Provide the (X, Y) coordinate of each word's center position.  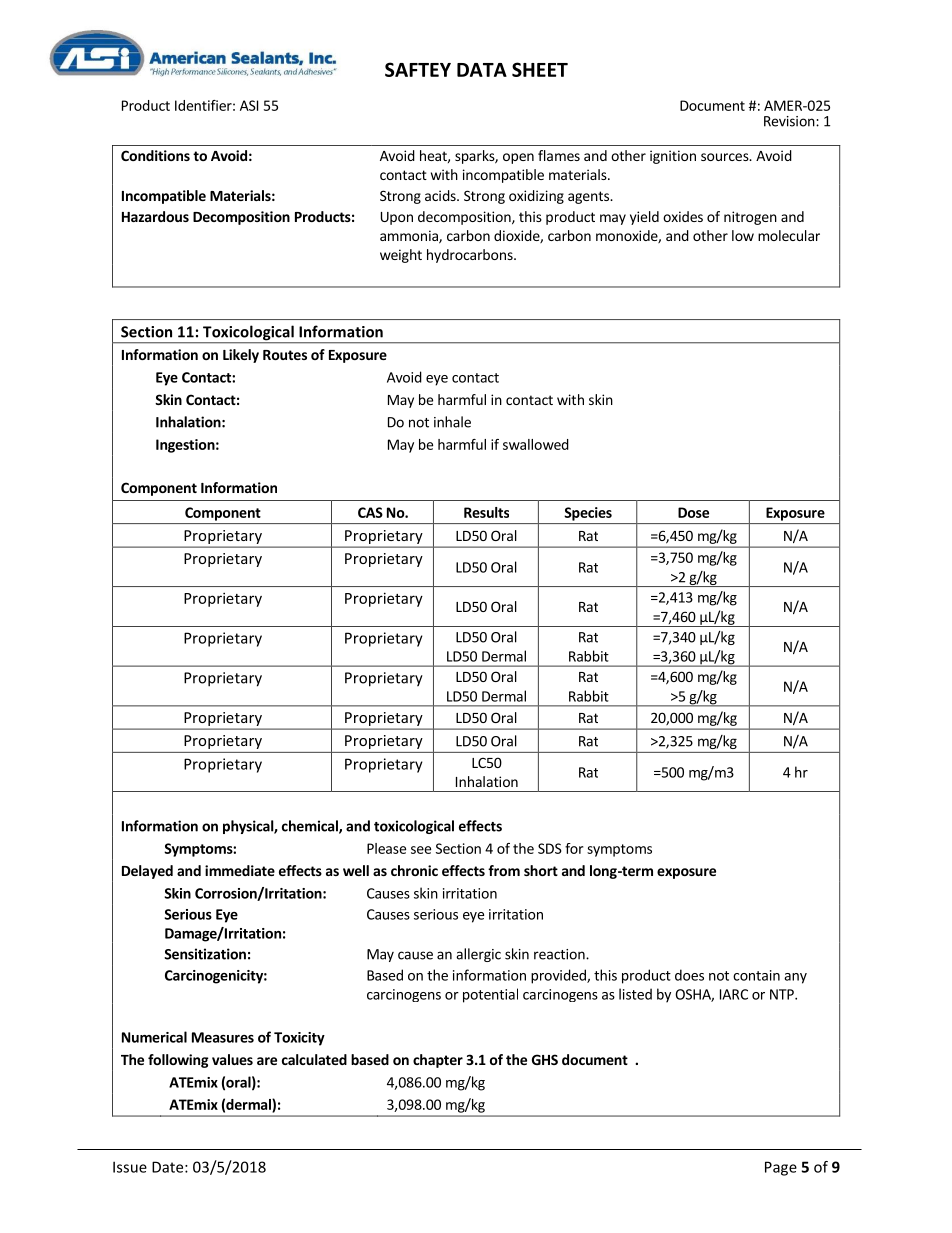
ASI (249, 105)
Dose (693, 512)
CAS (370, 512)
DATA (482, 70)
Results (486, 512)
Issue (130, 1167)
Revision (790, 121)
